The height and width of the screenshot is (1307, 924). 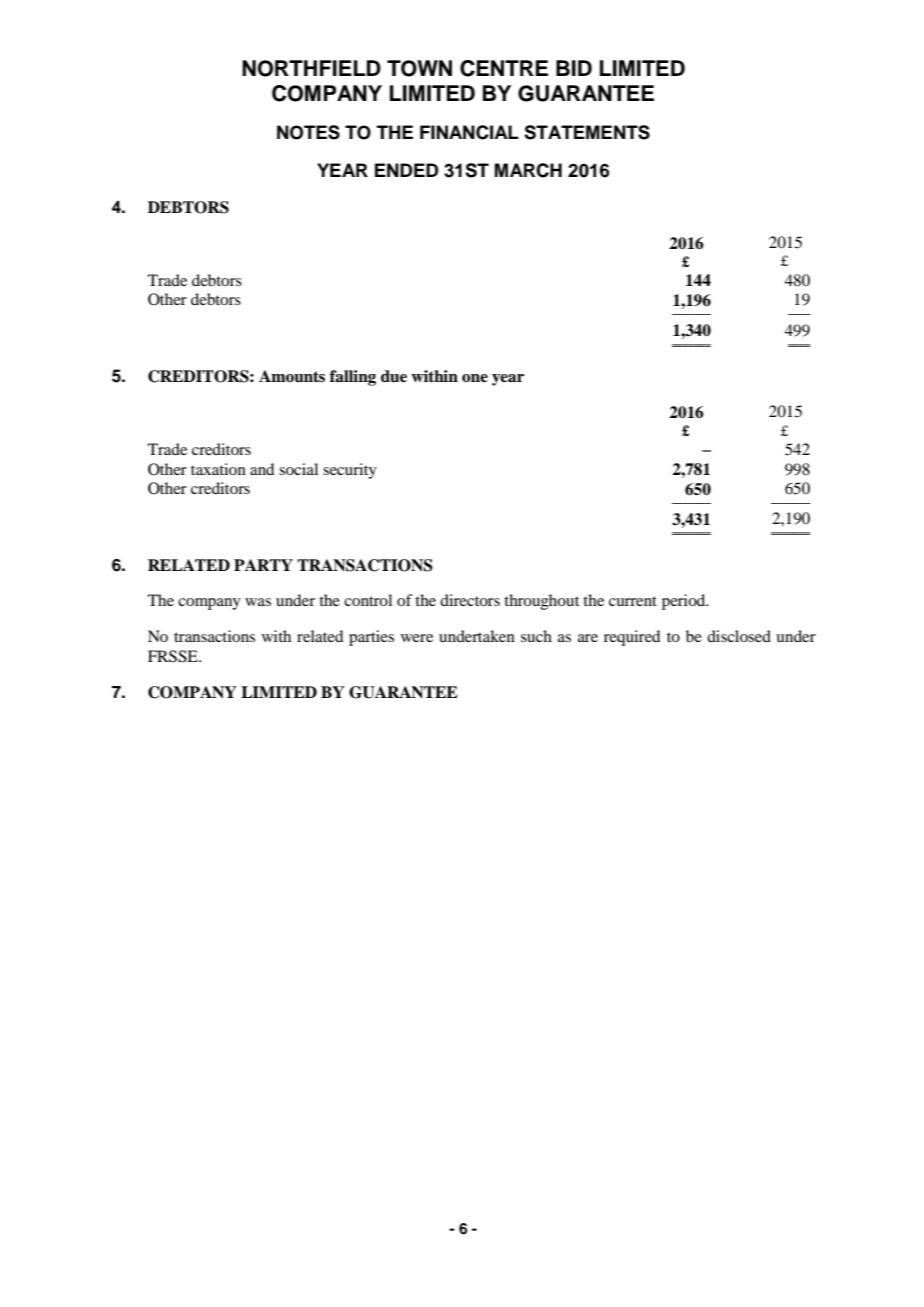 I want to click on CENTRE, so click(x=504, y=68).
